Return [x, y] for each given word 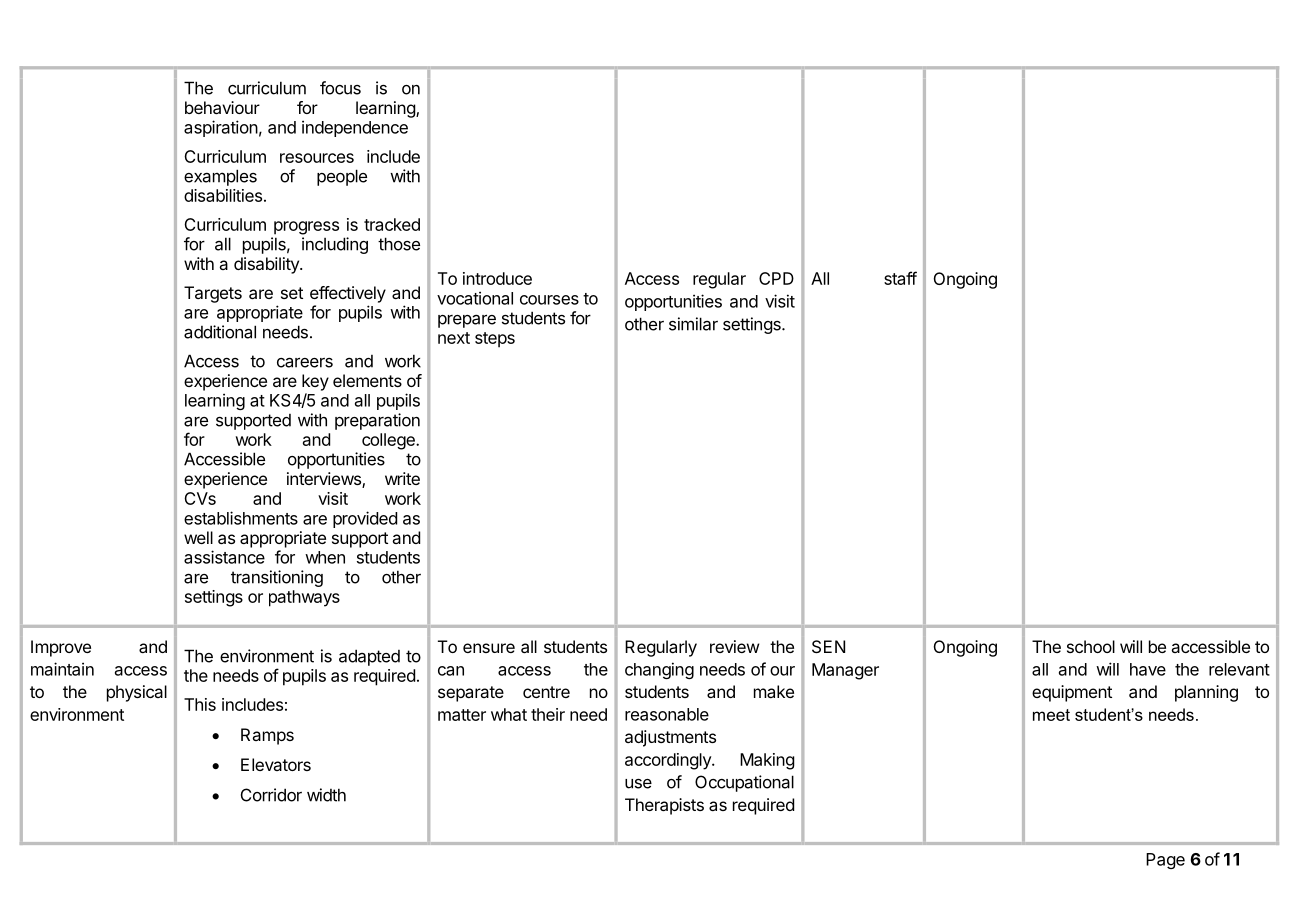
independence [355, 128]
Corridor [271, 795]
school [1091, 646]
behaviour [222, 107]
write [402, 478]
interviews [325, 480]
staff [900, 278]
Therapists [664, 806]
